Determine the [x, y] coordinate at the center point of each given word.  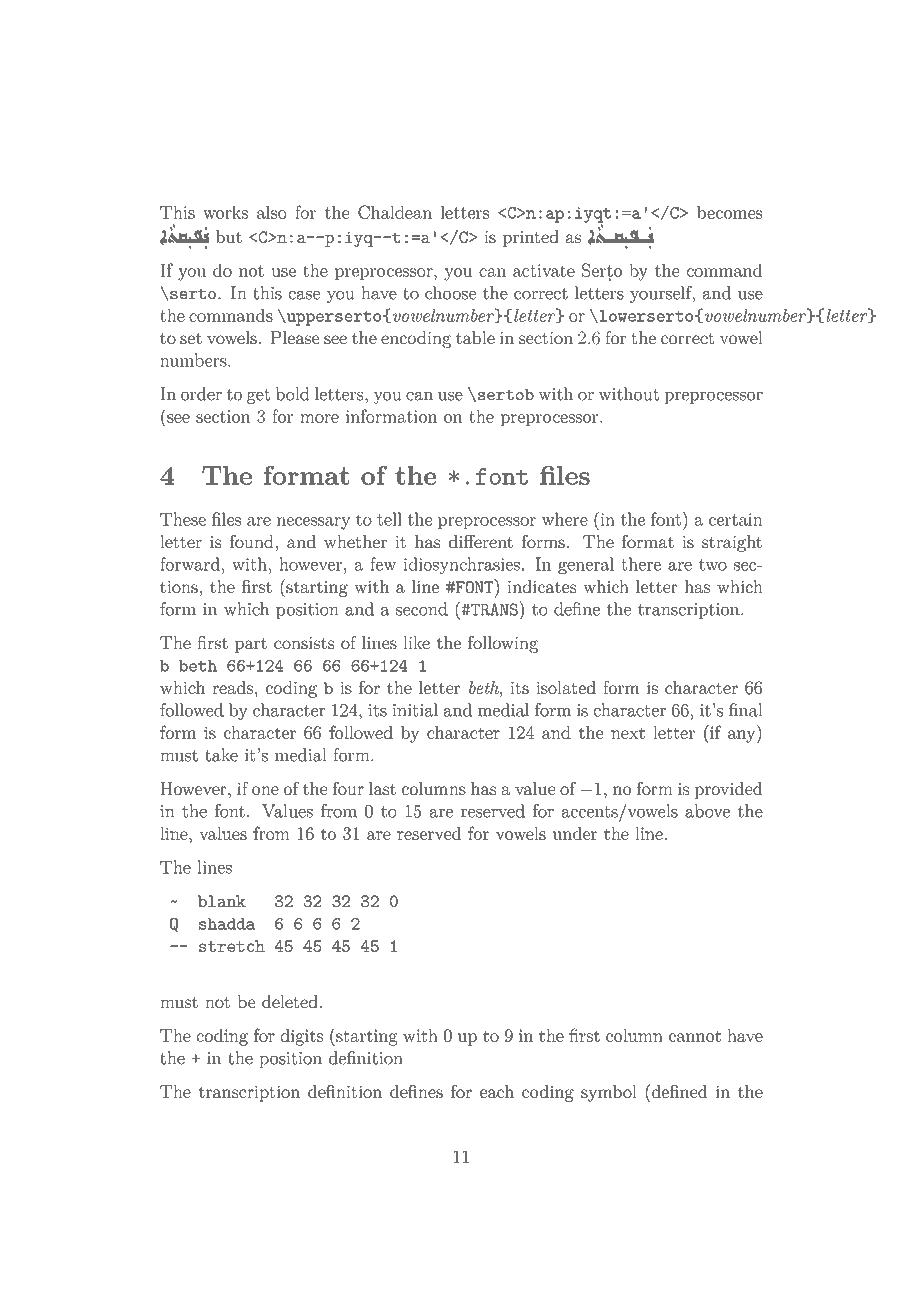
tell [389, 519]
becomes [729, 212]
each [497, 1091]
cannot [695, 1036]
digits [302, 1037]
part [251, 645]
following [503, 644]
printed [531, 238]
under [575, 833]
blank [222, 901]
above [707, 811]
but [229, 236]
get [258, 396]
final [746, 710]
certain [736, 519]
